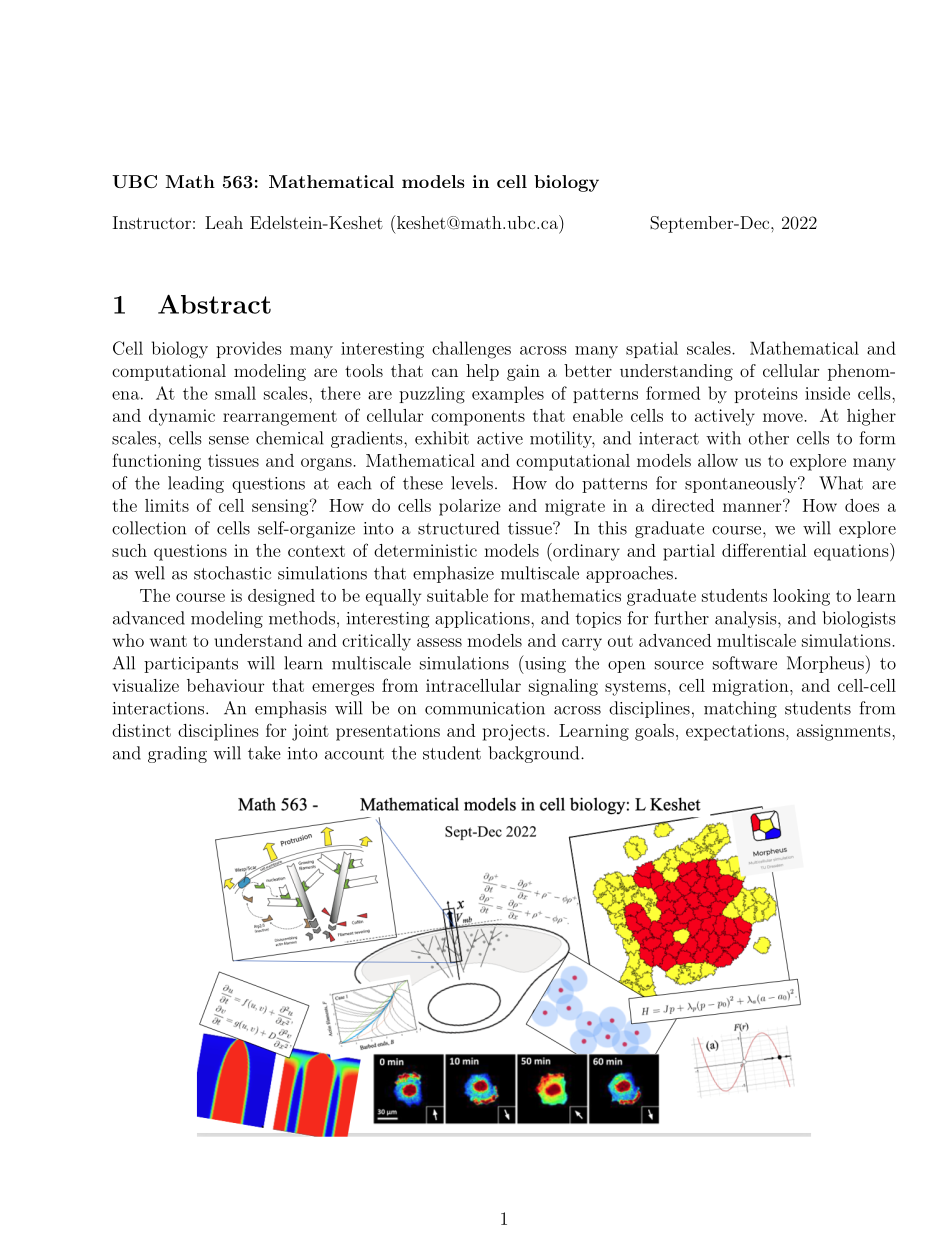 This image has width=952, height=1233. I want to click on exhibit, so click(442, 438).
